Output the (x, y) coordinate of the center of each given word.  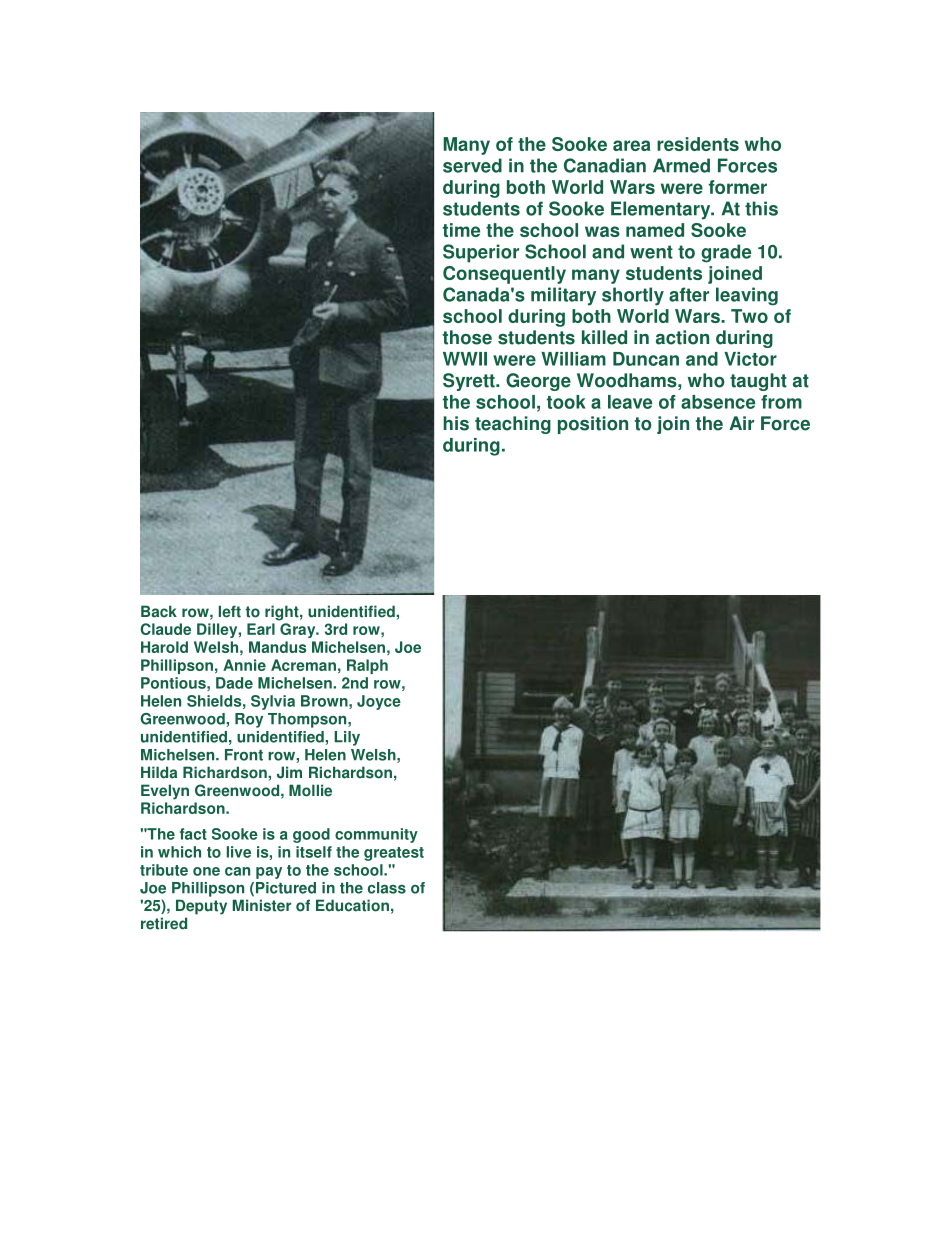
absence (718, 402)
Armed (681, 165)
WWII (465, 359)
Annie (244, 665)
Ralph (367, 666)
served (472, 165)
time (461, 230)
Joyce (379, 702)
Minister (262, 905)
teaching (513, 425)
